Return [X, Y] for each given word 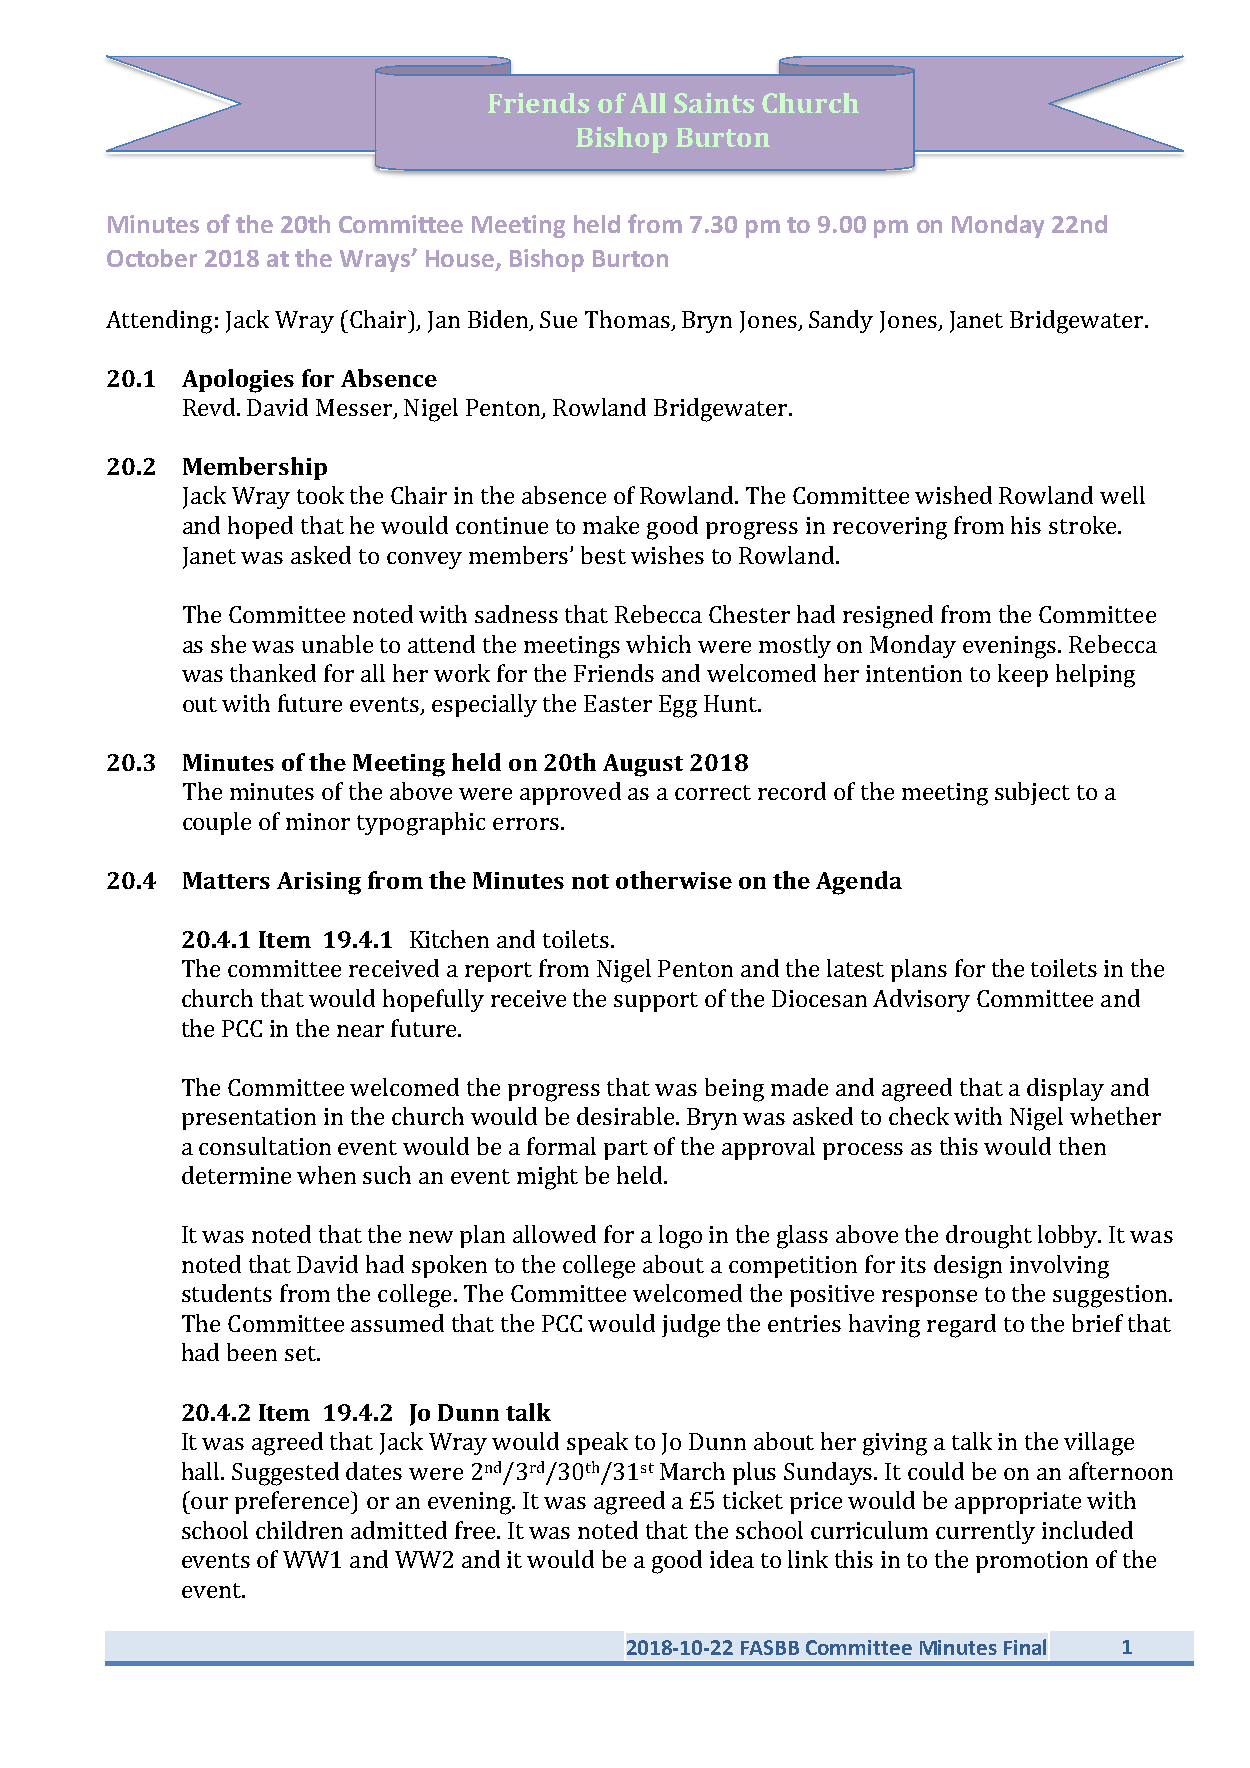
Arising [319, 883]
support [656, 1002]
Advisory [921, 1000]
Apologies [238, 381]
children [299, 1530]
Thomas [627, 319]
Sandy [841, 321]
